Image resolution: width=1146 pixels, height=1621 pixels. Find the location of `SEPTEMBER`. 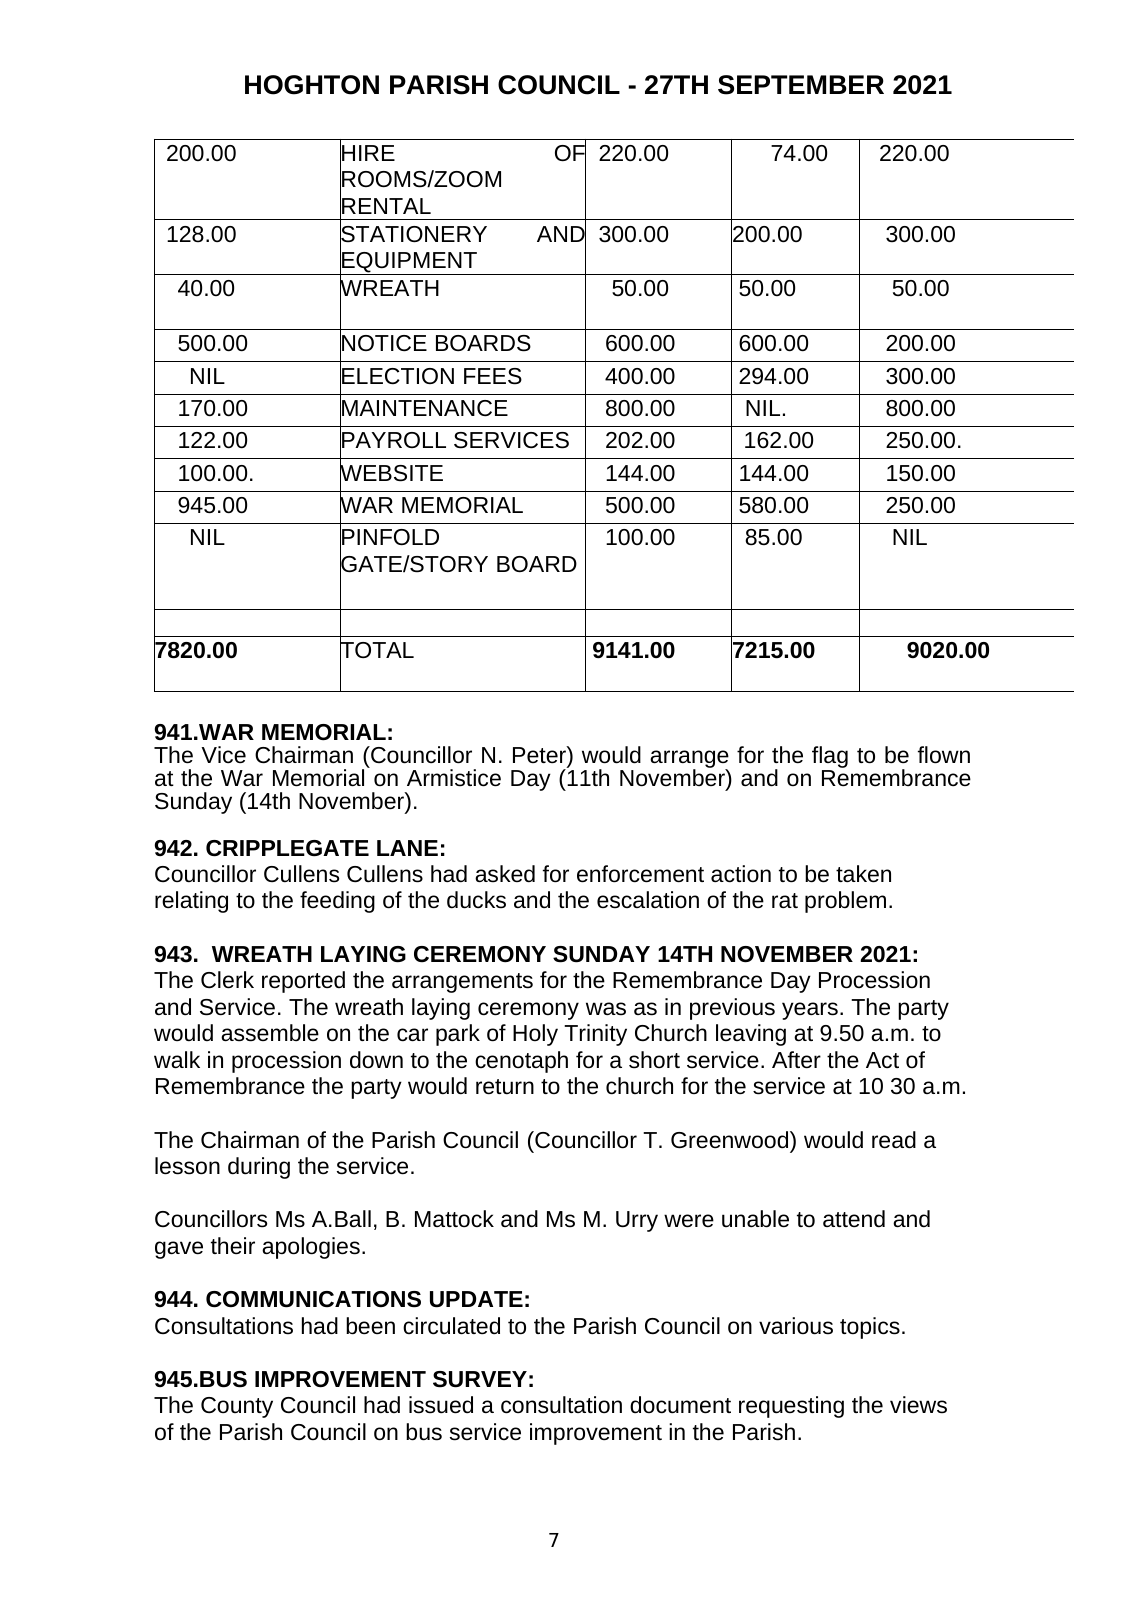

SEPTEMBER is located at coordinates (801, 85).
